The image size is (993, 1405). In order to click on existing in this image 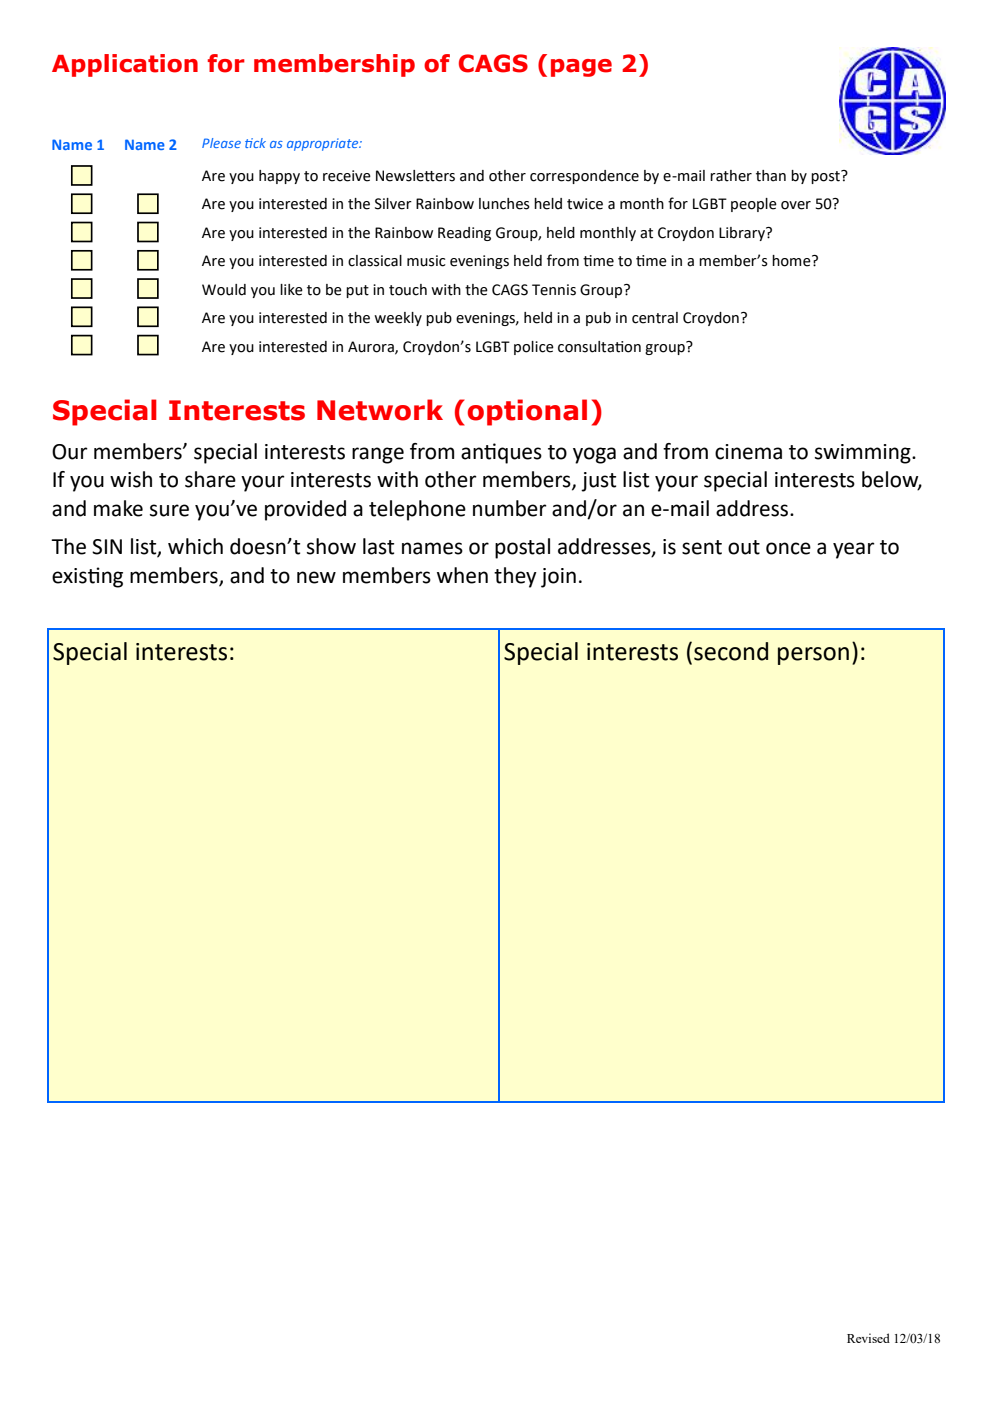, I will do `click(87, 577)`.
